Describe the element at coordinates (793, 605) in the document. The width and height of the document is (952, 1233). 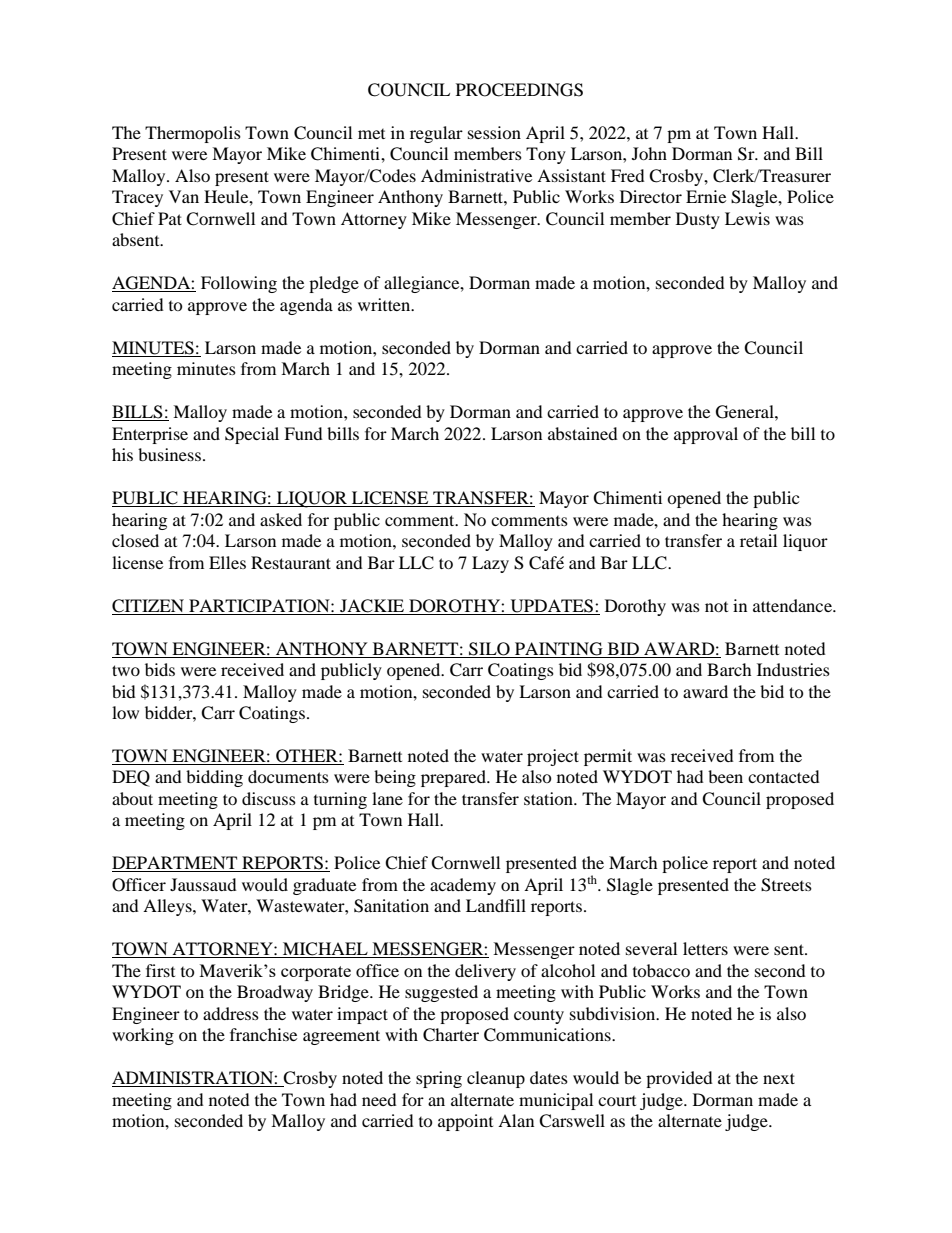
I see `attendance` at that location.
